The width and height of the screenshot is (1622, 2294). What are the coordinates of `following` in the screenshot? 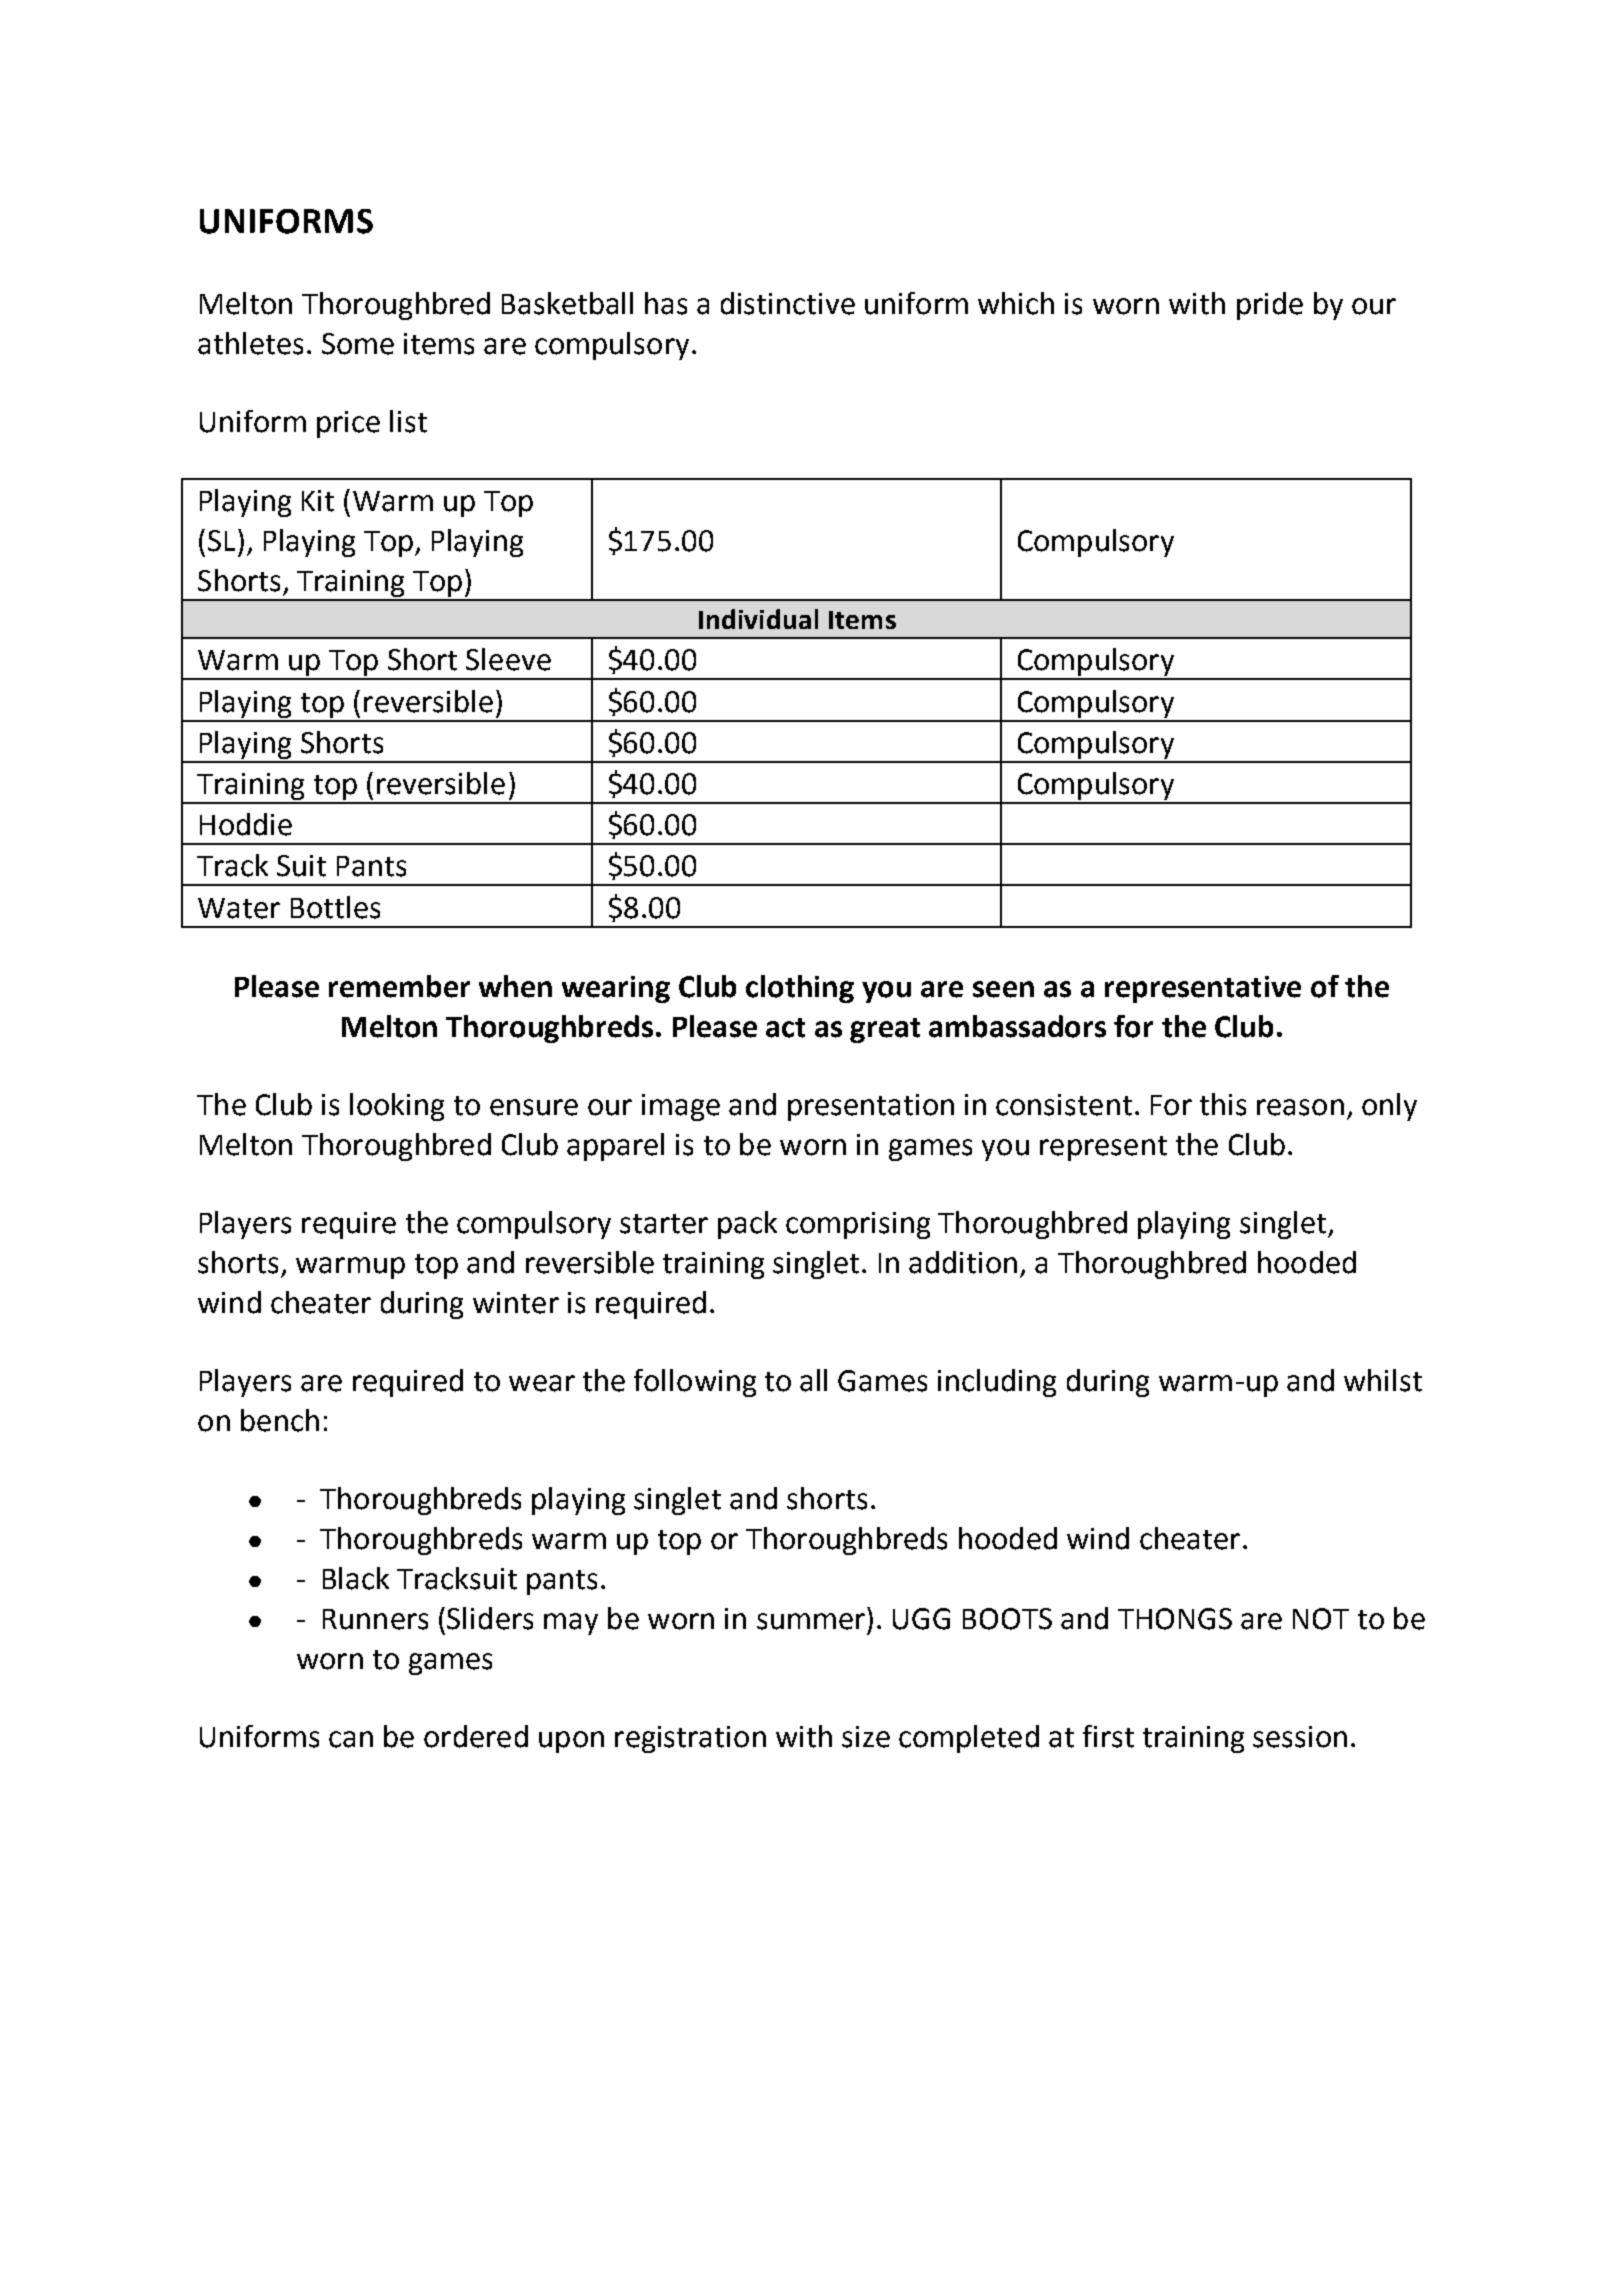 It's located at (695, 1383).
